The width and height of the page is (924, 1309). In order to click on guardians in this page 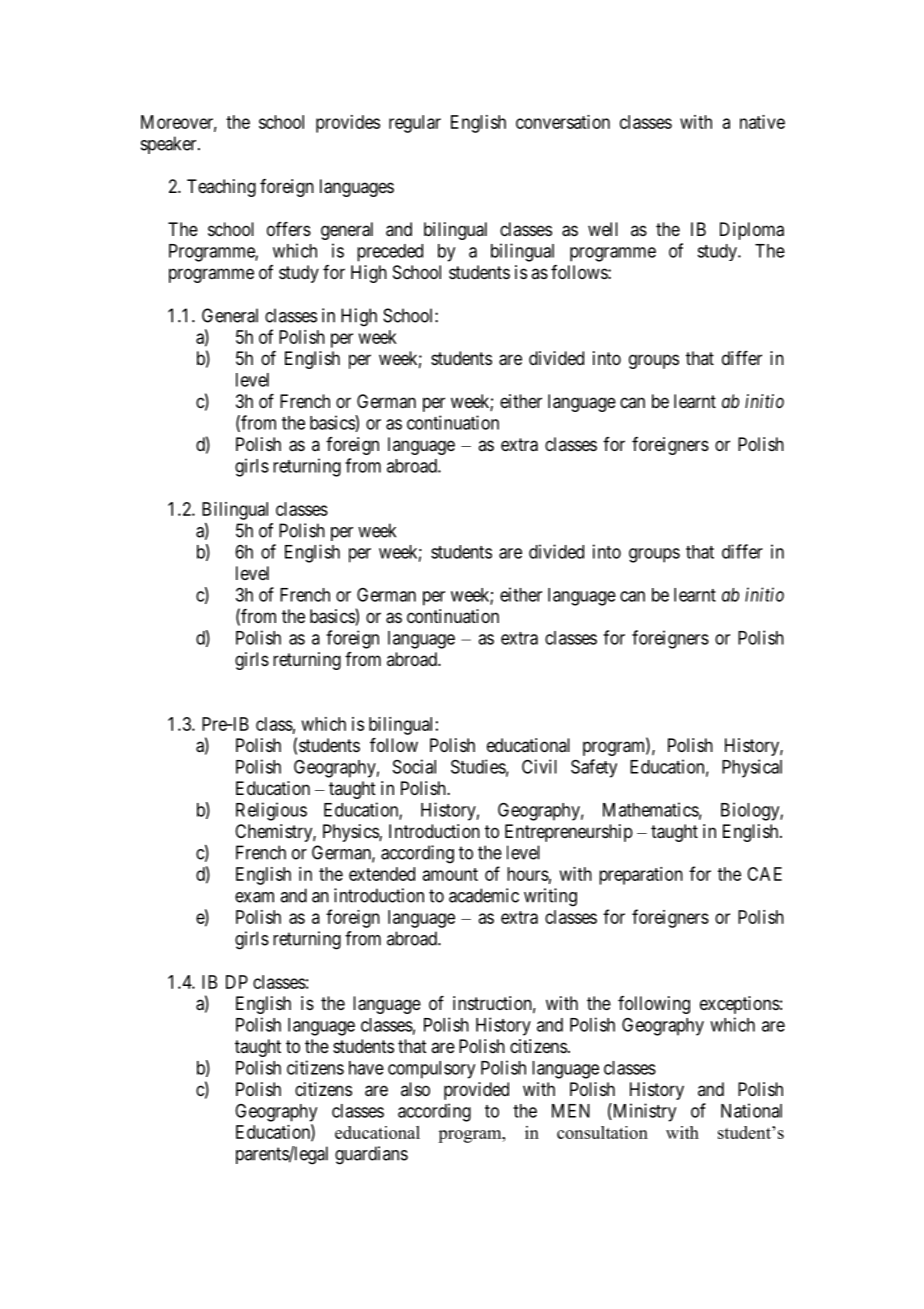, I will do `click(371, 1155)`.
